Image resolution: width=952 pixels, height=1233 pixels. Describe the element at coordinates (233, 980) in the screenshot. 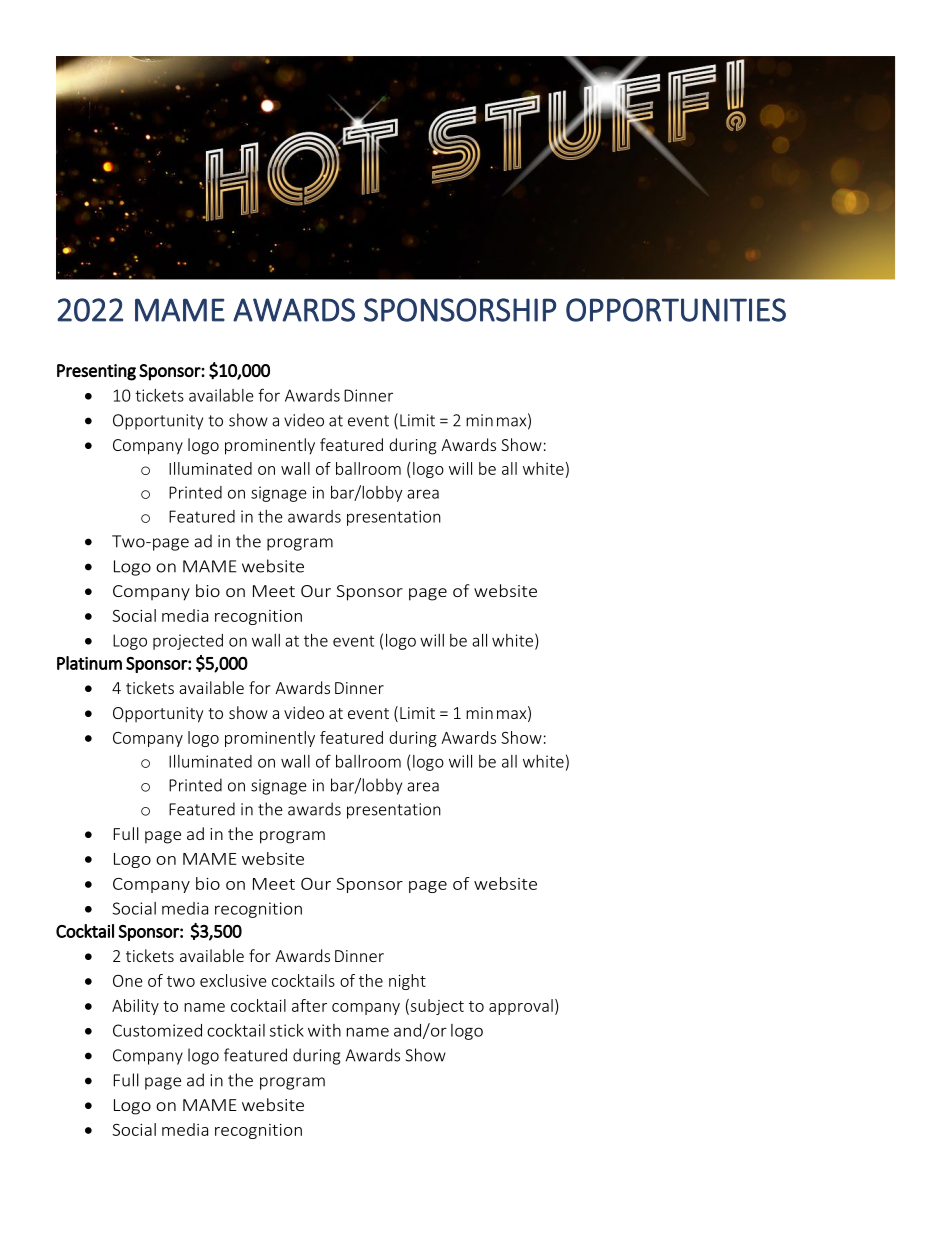

I see `exclusive` at that location.
